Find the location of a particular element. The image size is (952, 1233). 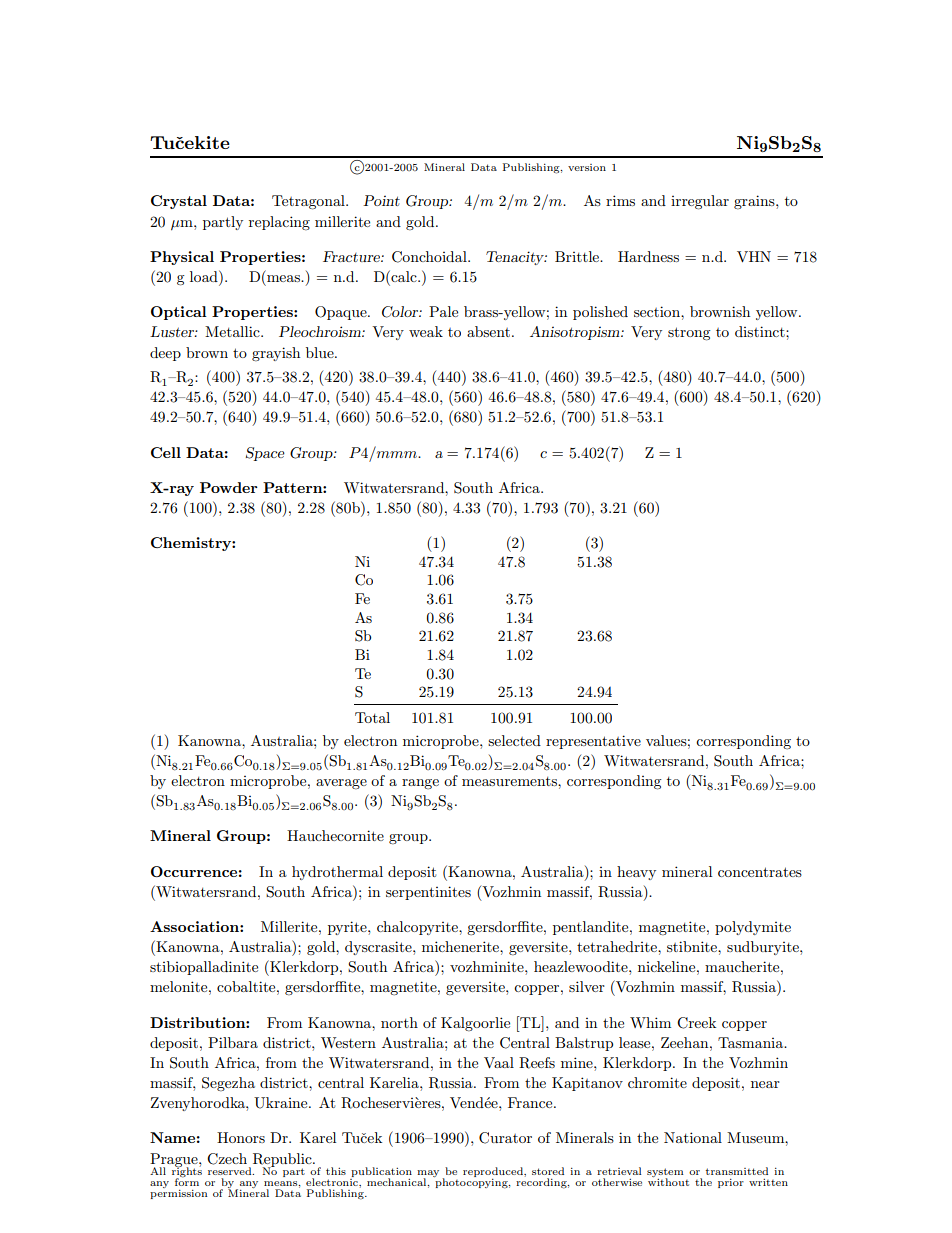

Total is located at coordinates (372, 717).
